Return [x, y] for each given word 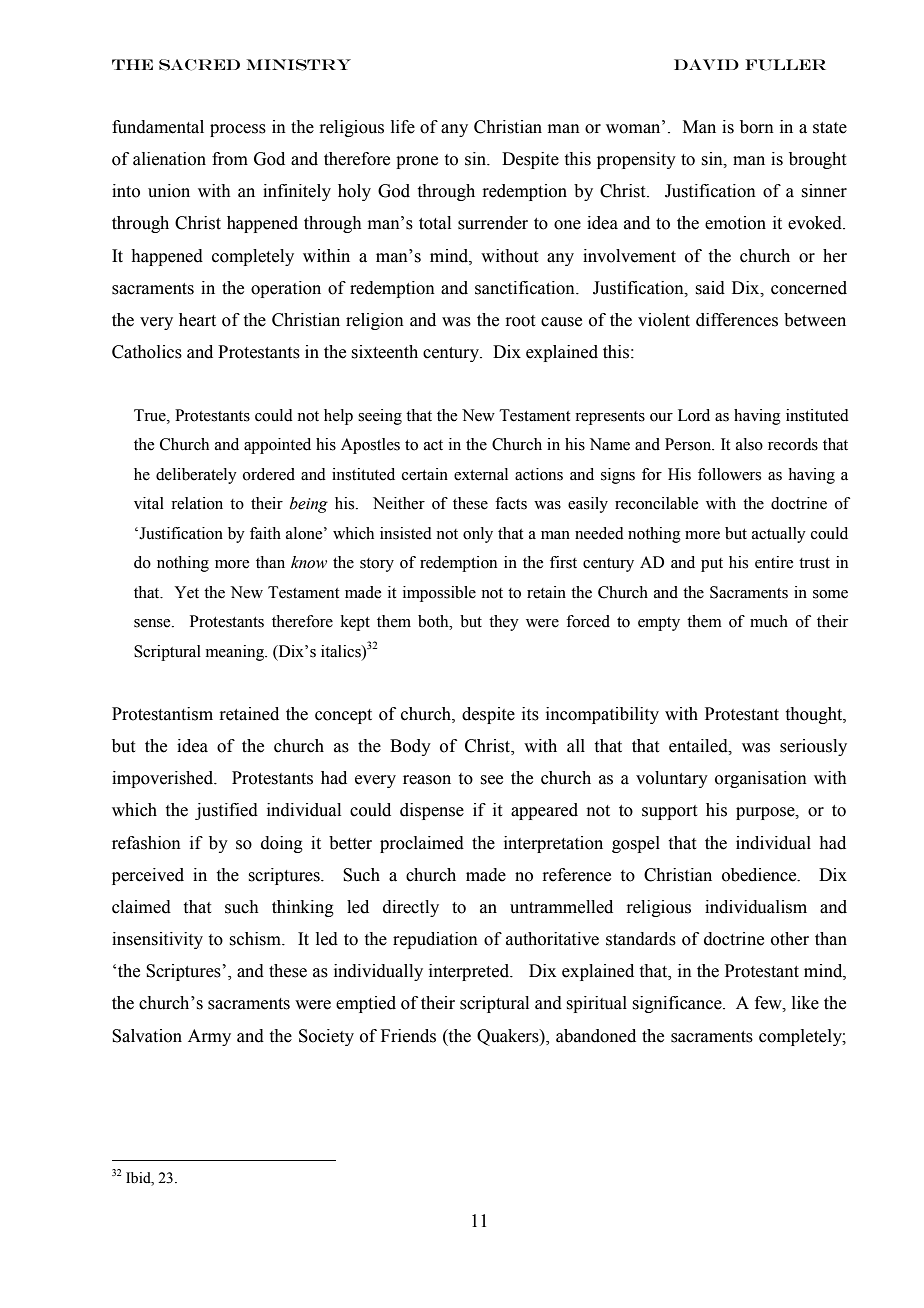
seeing [380, 417]
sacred [199, 65]
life [403, 127]
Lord [694, 415]
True [151, 415]
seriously [813, 747]
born [757, 127]
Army [209, 1037]
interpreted [470, 972]
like [805, 1003]
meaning [236, 653]
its [530, 714]
